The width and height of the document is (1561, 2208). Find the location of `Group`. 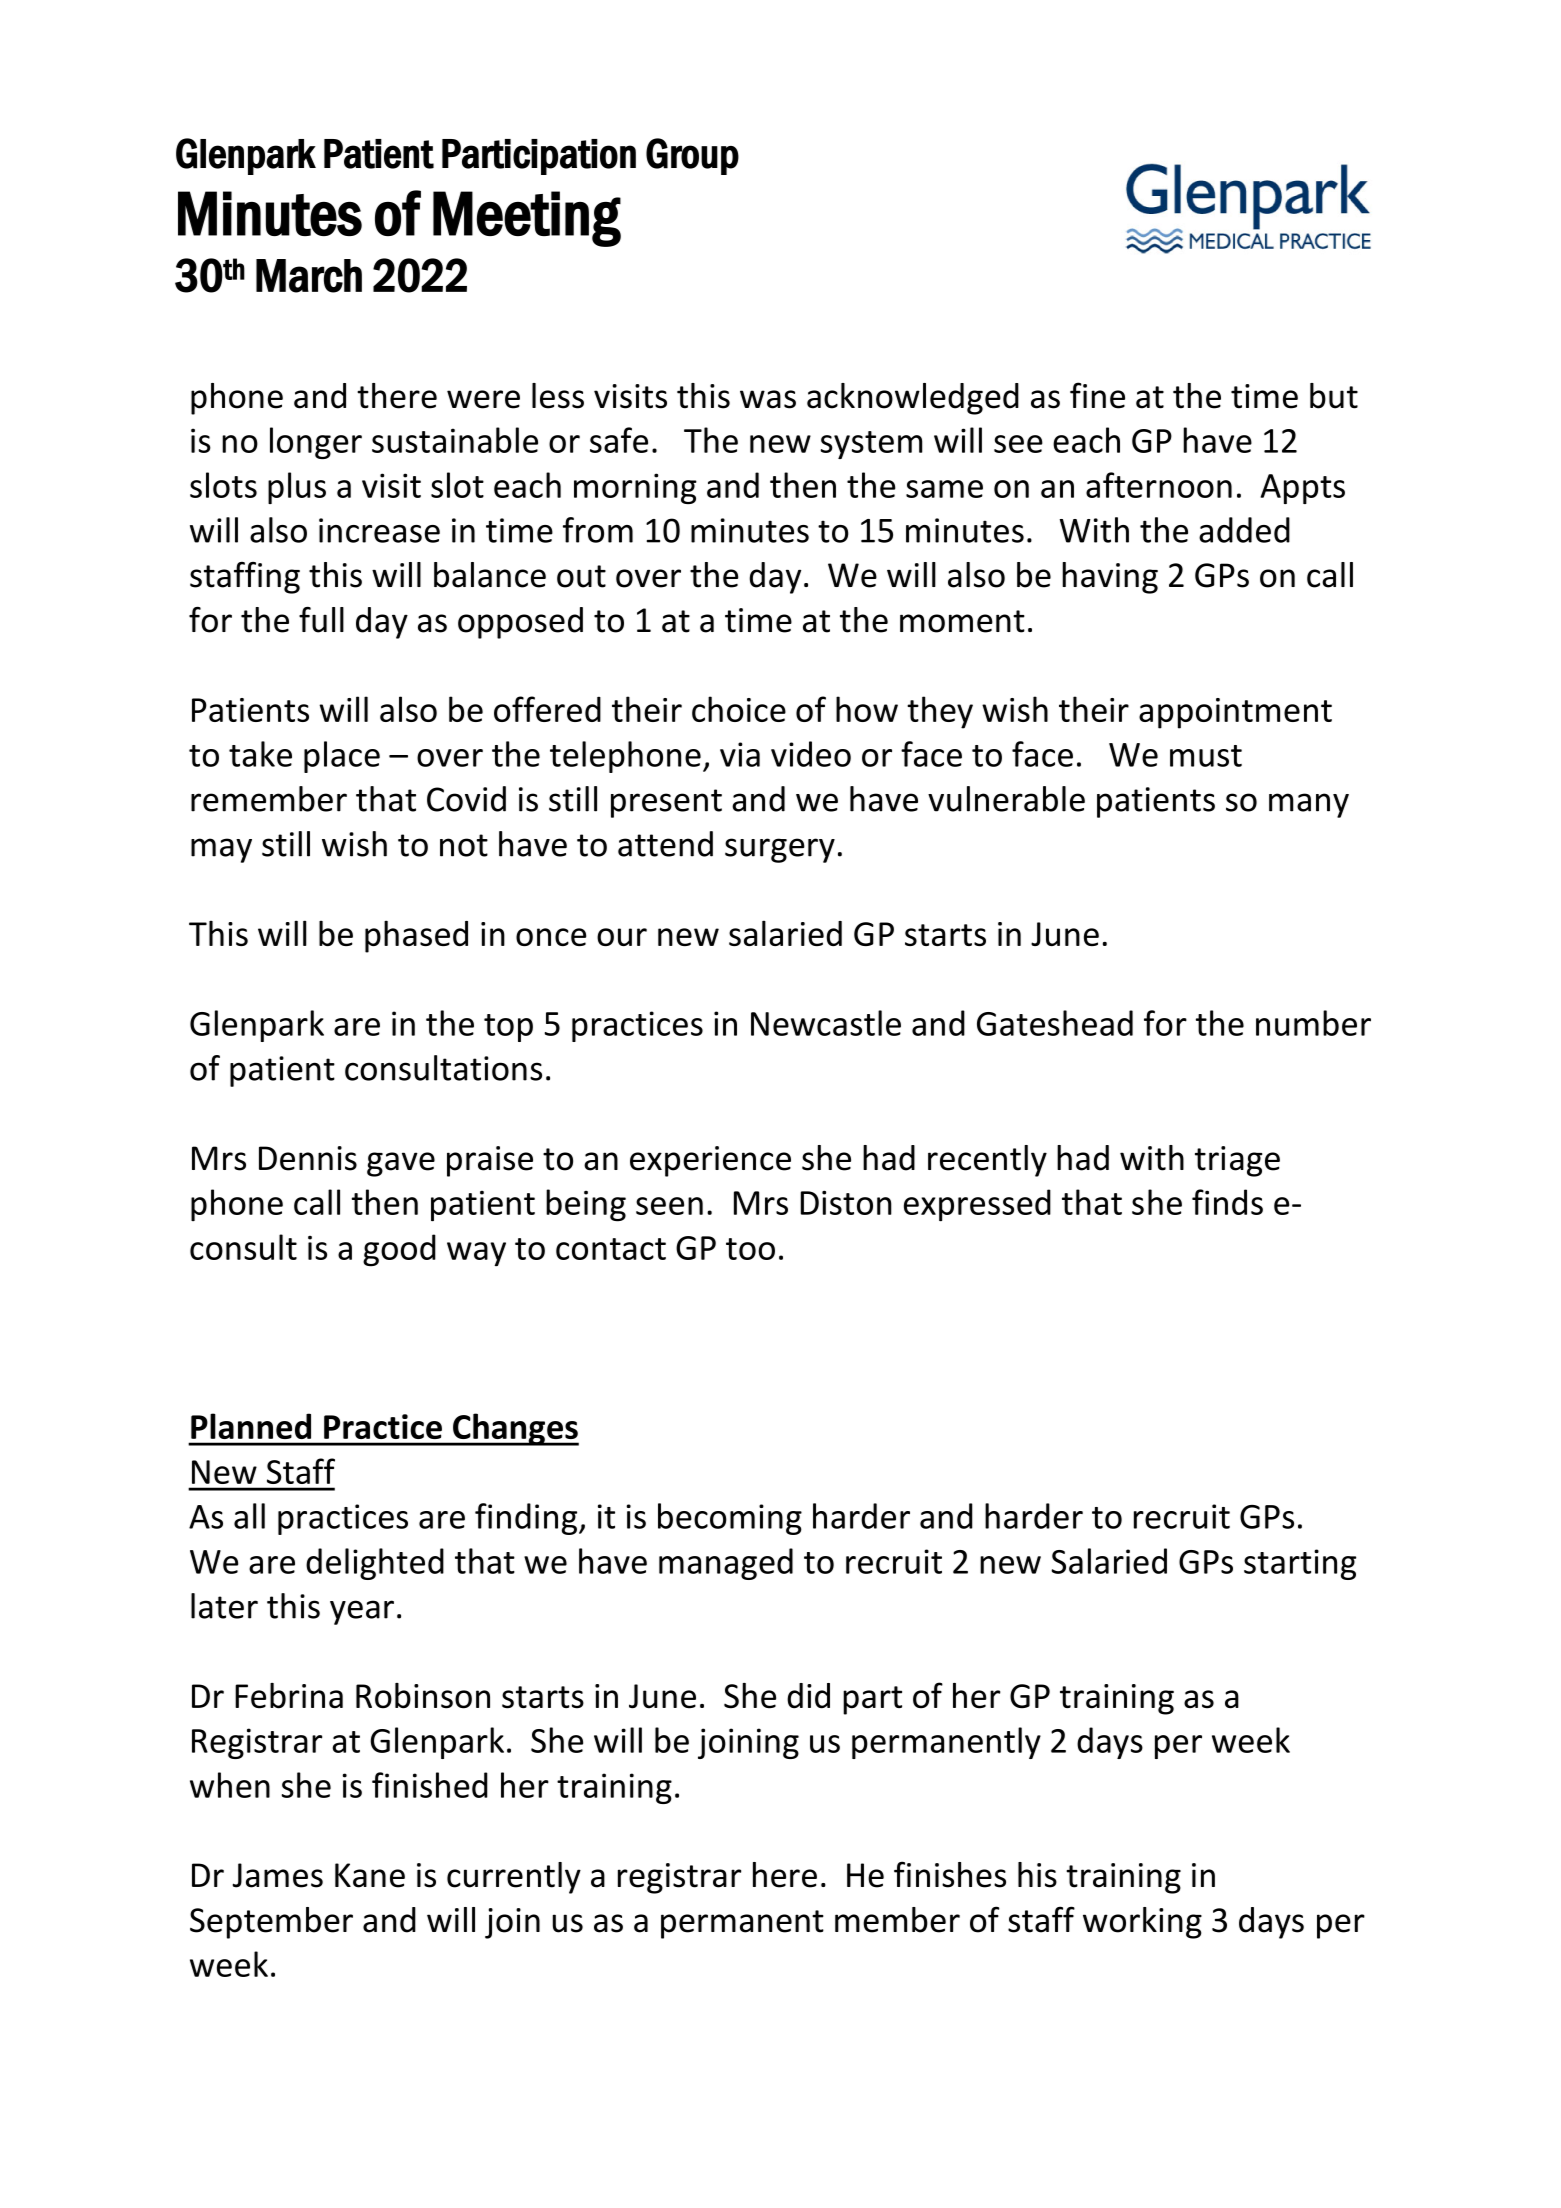

Group is located at coordinates (692, 156).
